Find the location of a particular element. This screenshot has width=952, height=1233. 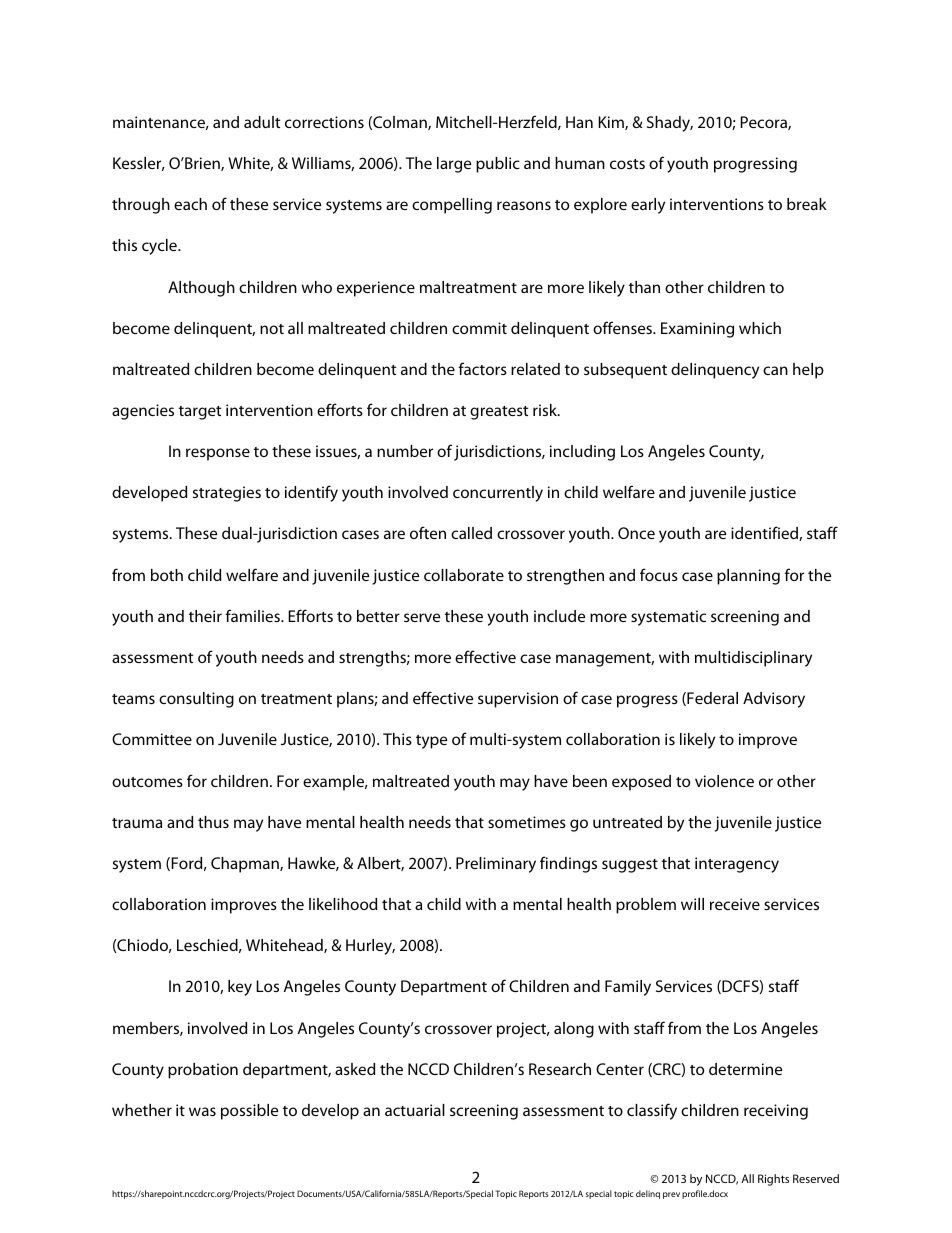

Preliminary is located at coordinates (496, 865).
